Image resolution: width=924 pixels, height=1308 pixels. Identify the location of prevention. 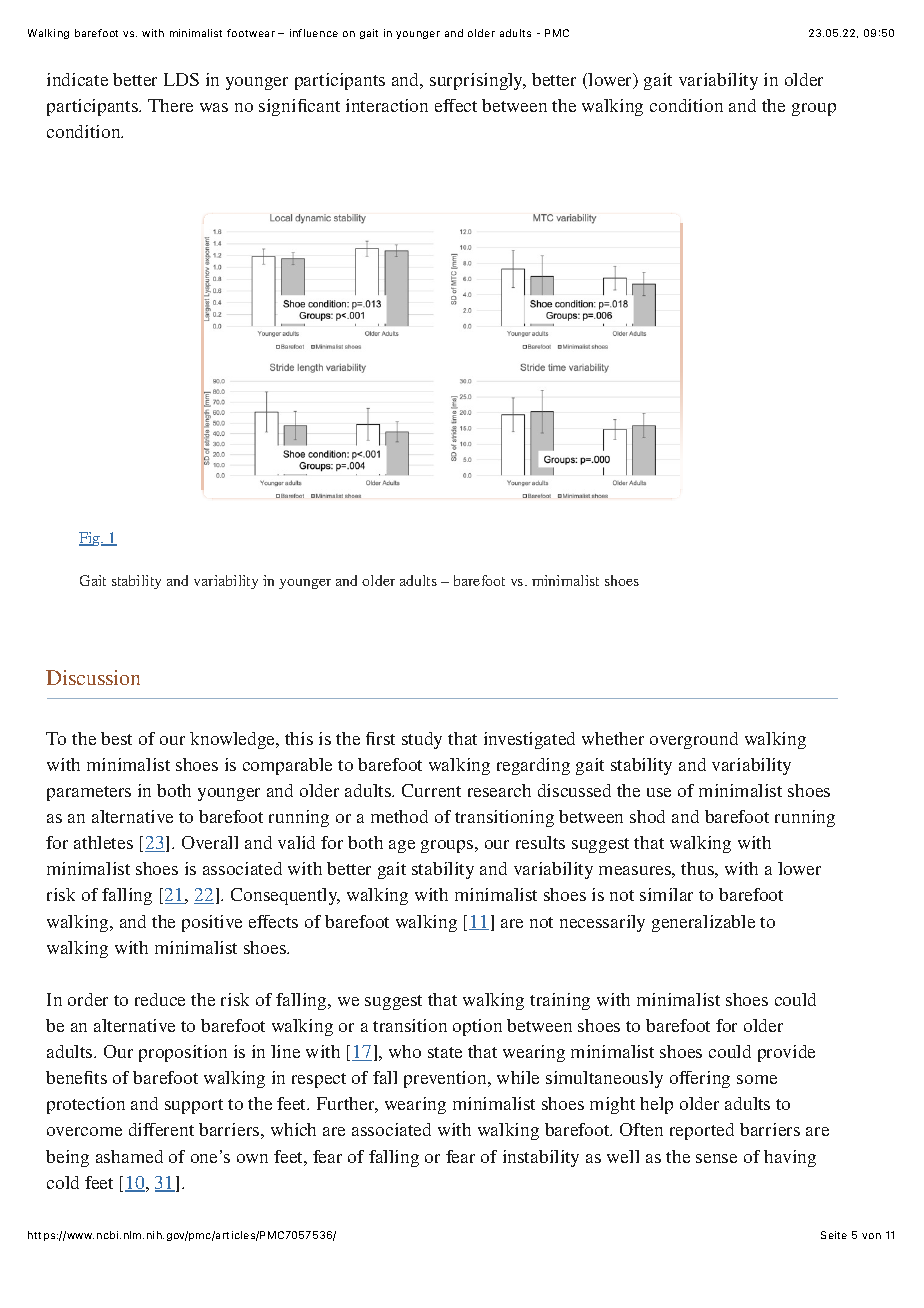
(446, 1079).
